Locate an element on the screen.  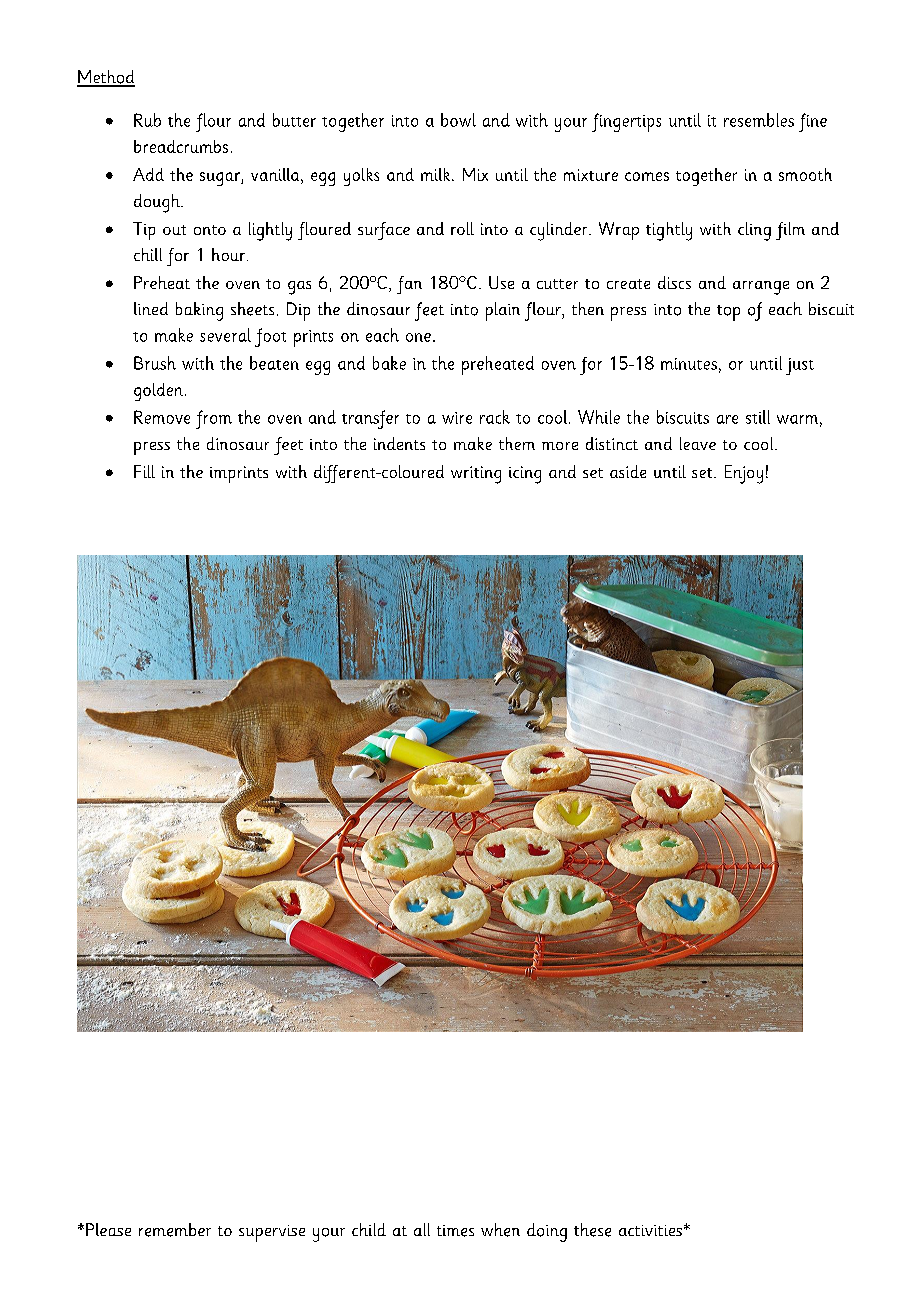
activities is located at coordinates (650, 1230).
